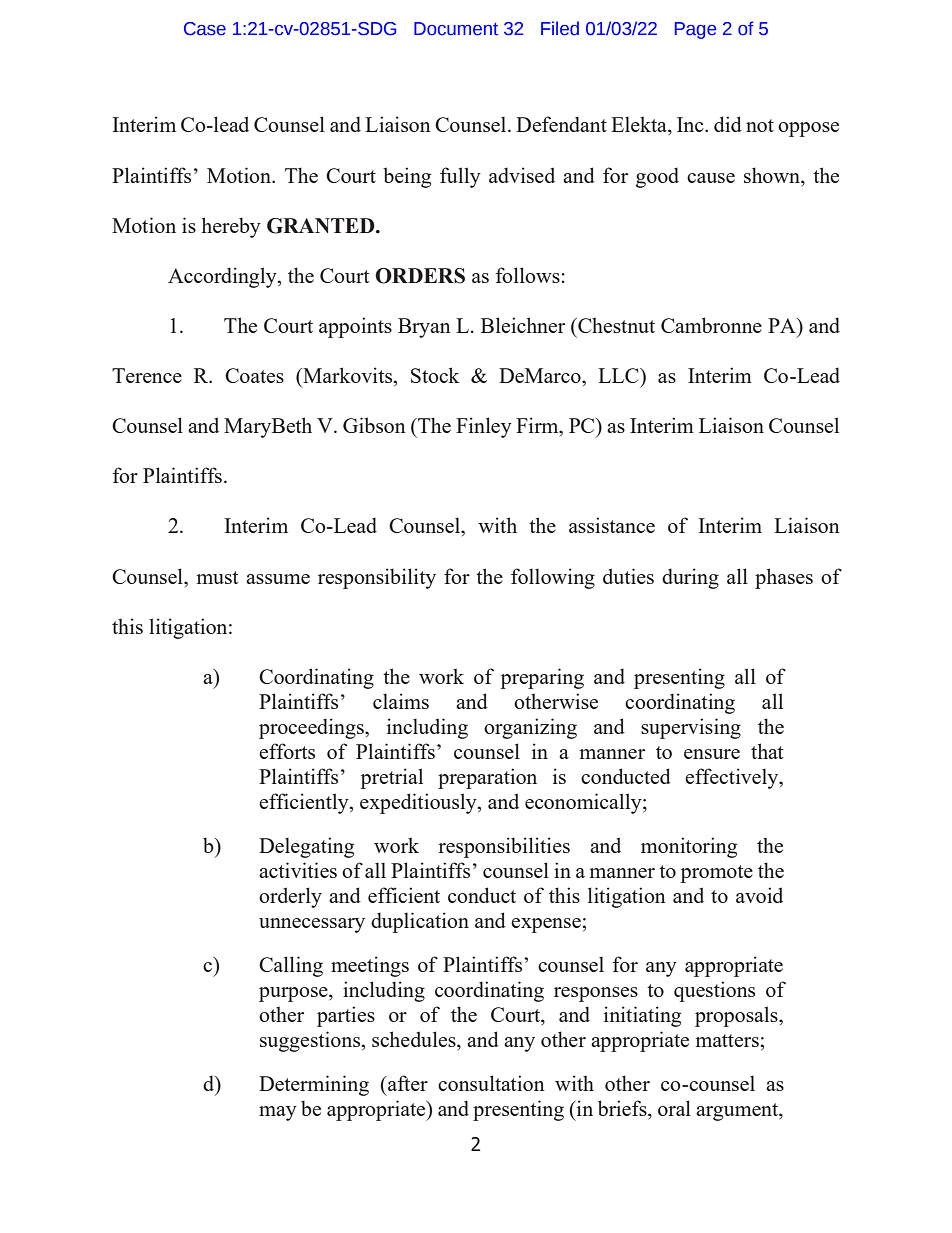  Describe the element at coordinates (278, 1113) in the screenshot. I see `may` at that location.
